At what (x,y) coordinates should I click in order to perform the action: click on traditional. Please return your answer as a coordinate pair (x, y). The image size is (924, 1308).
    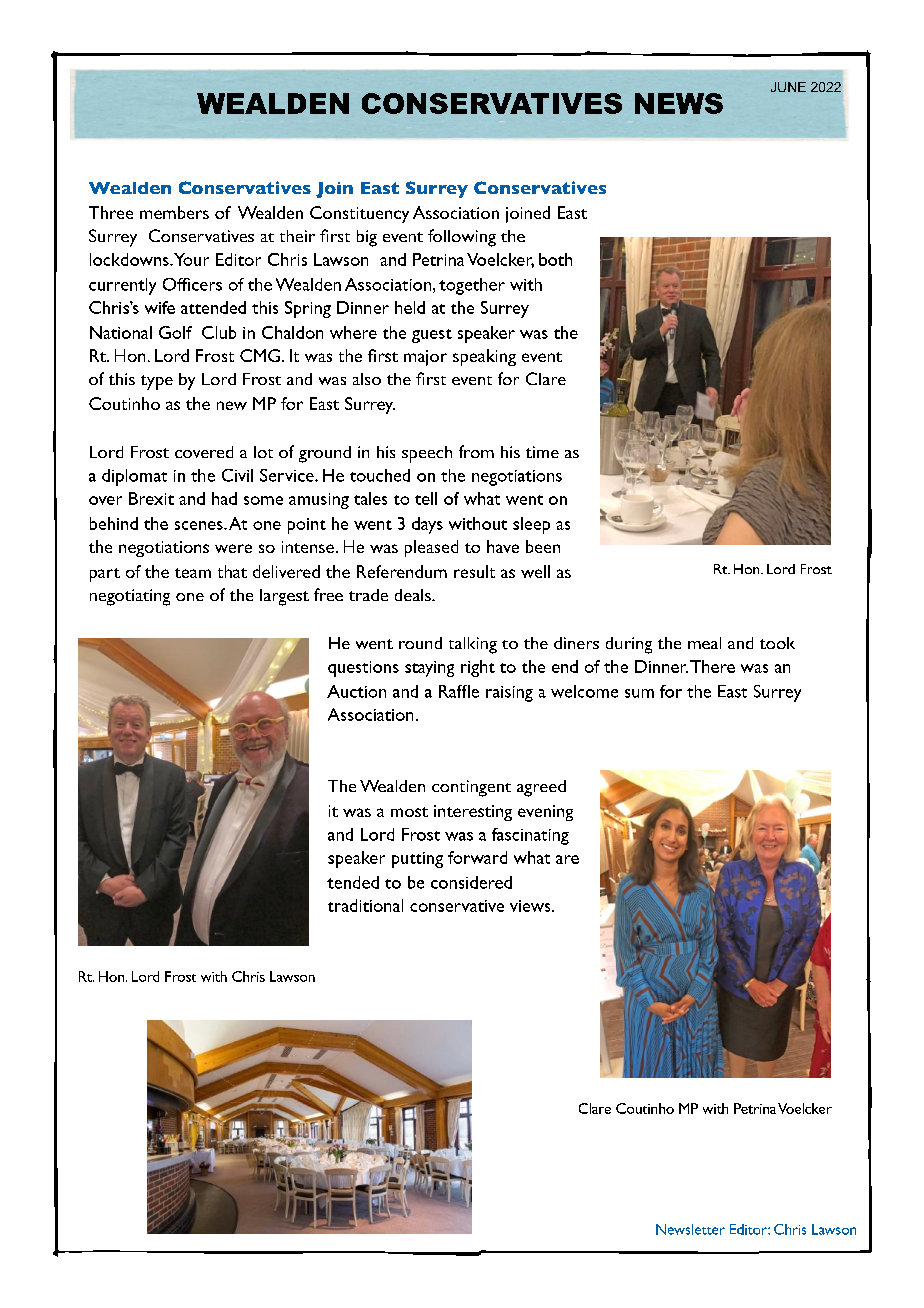
    Looking at the image, I should click on (365, 905).
